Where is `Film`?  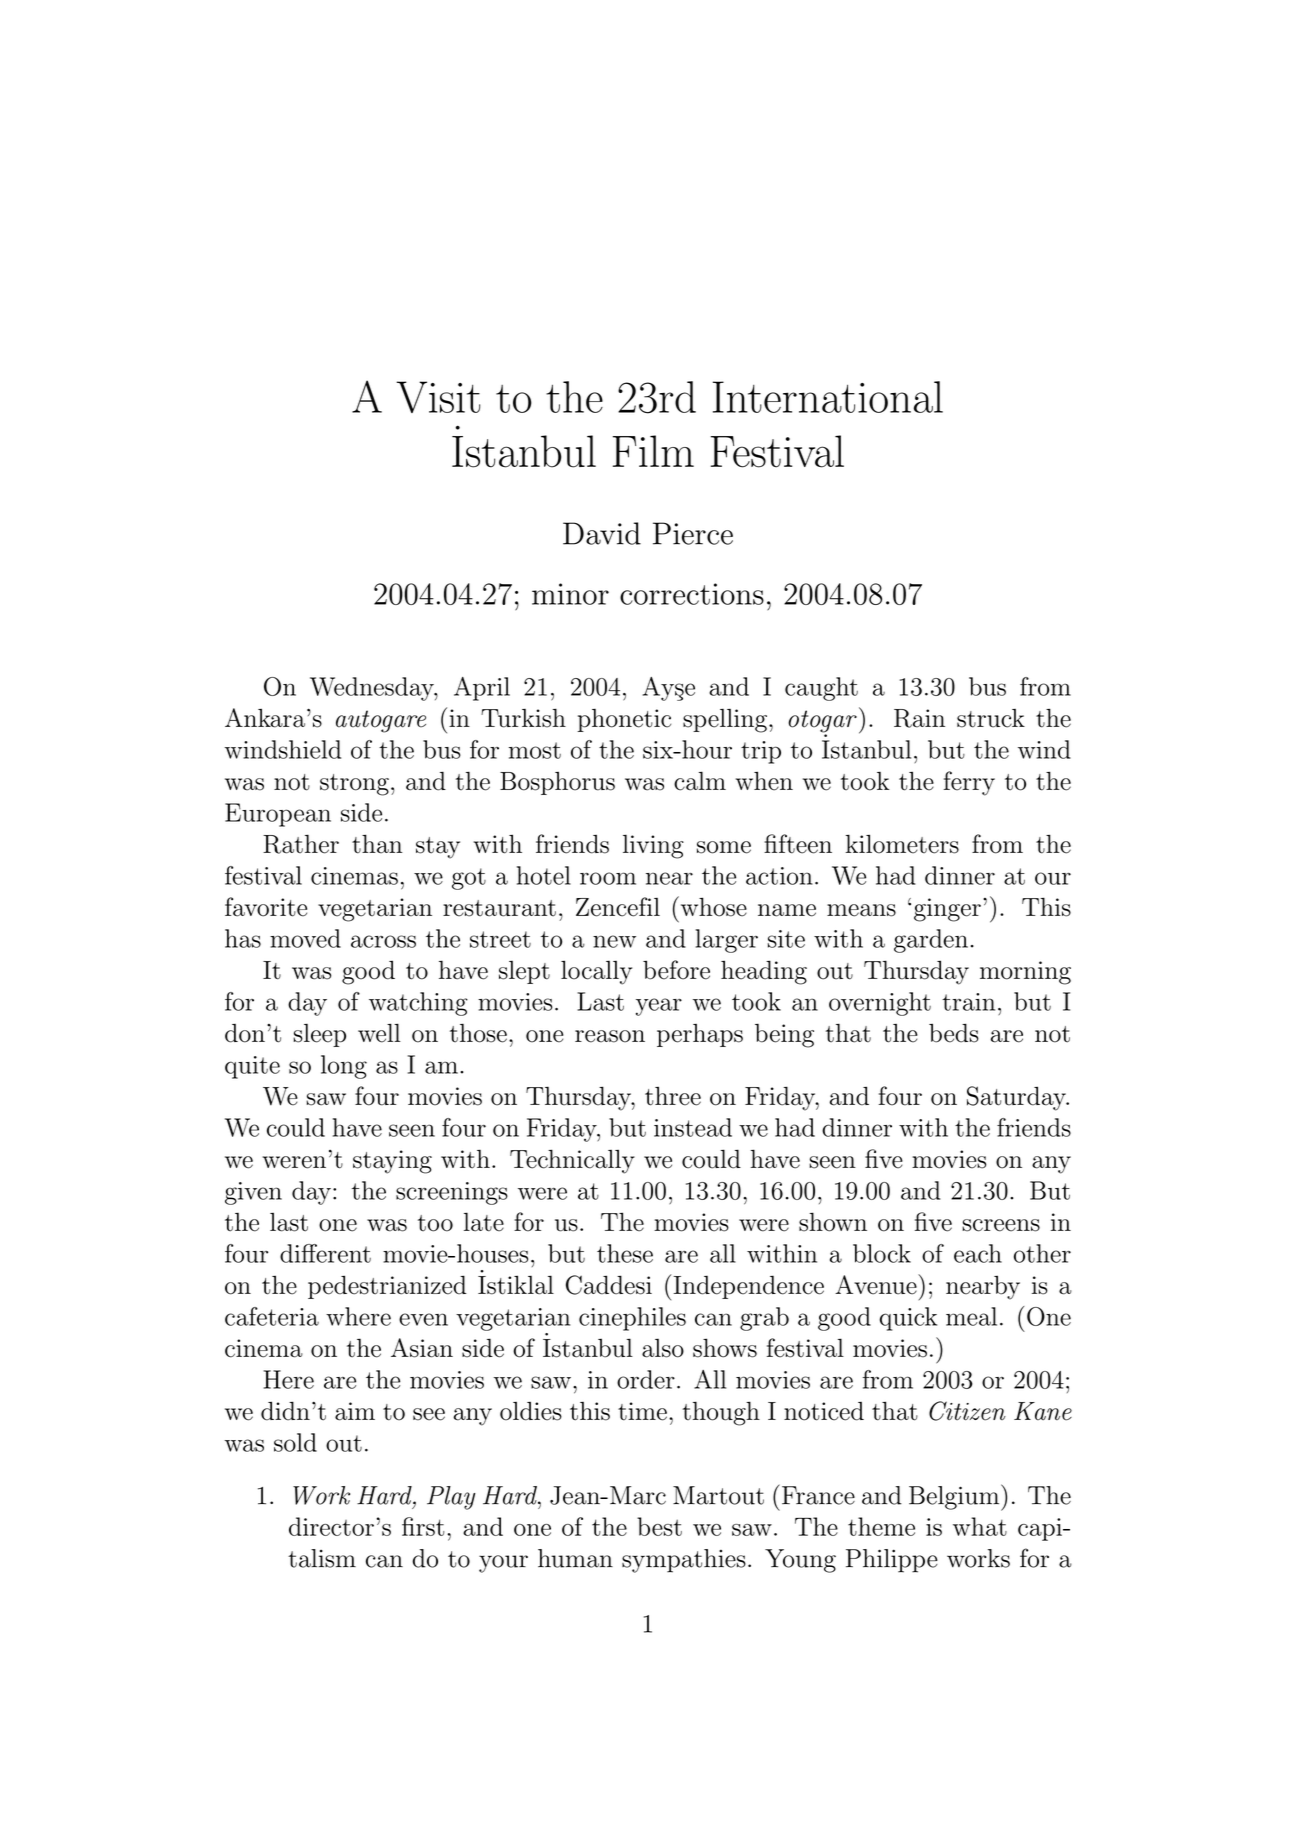
Film is located at coordinates (653, 451).
